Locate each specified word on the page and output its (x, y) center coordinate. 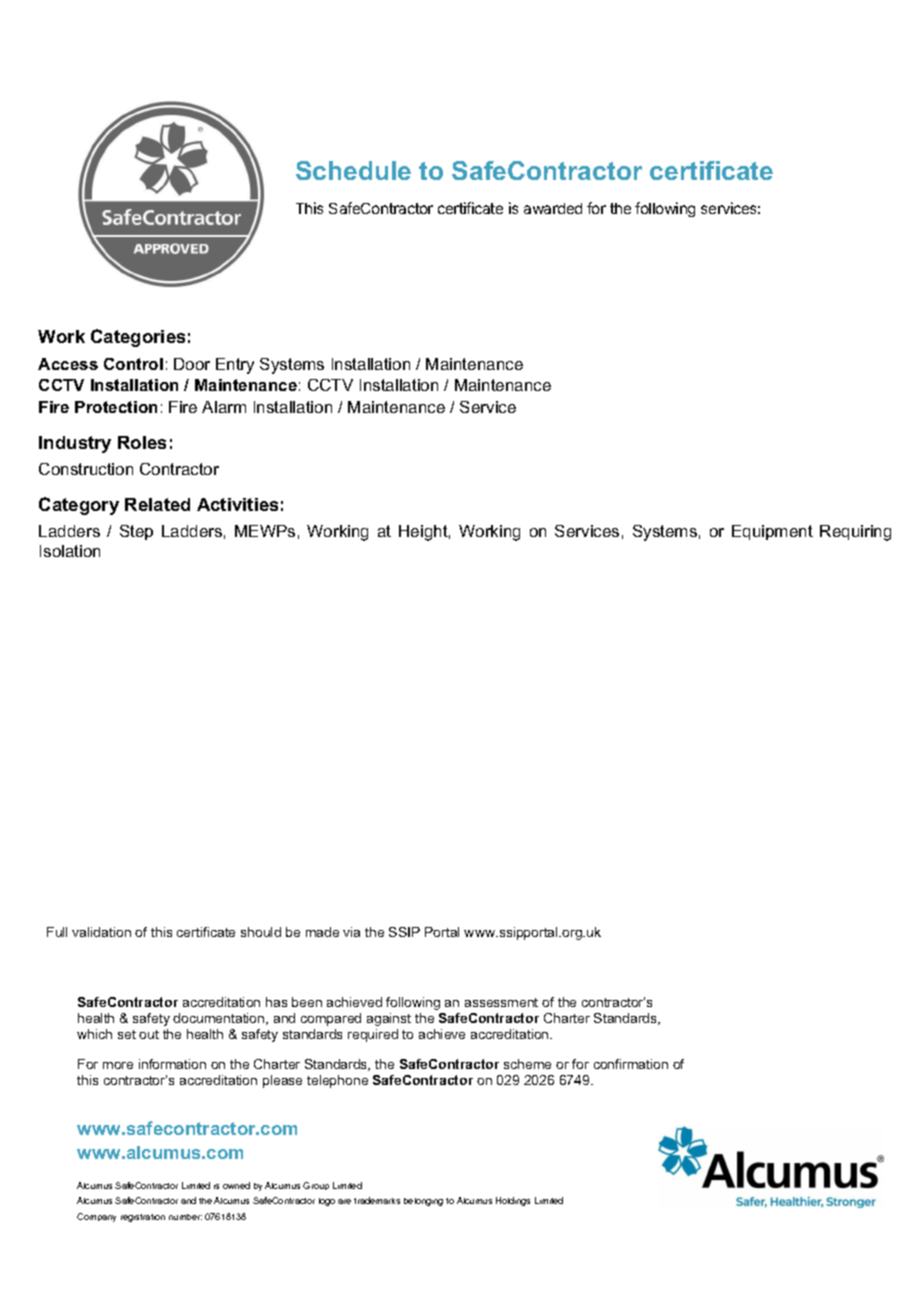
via (351, 932)
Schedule (353, 170)
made (322, 932)
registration (143, 1218)
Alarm (224, 407)
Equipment (772, 532)
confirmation (631, 1064)
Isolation (70, 551)
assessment (501, 1002)
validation (101, 932)
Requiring (855, 533)
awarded (553, 208)
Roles (142, 442)
